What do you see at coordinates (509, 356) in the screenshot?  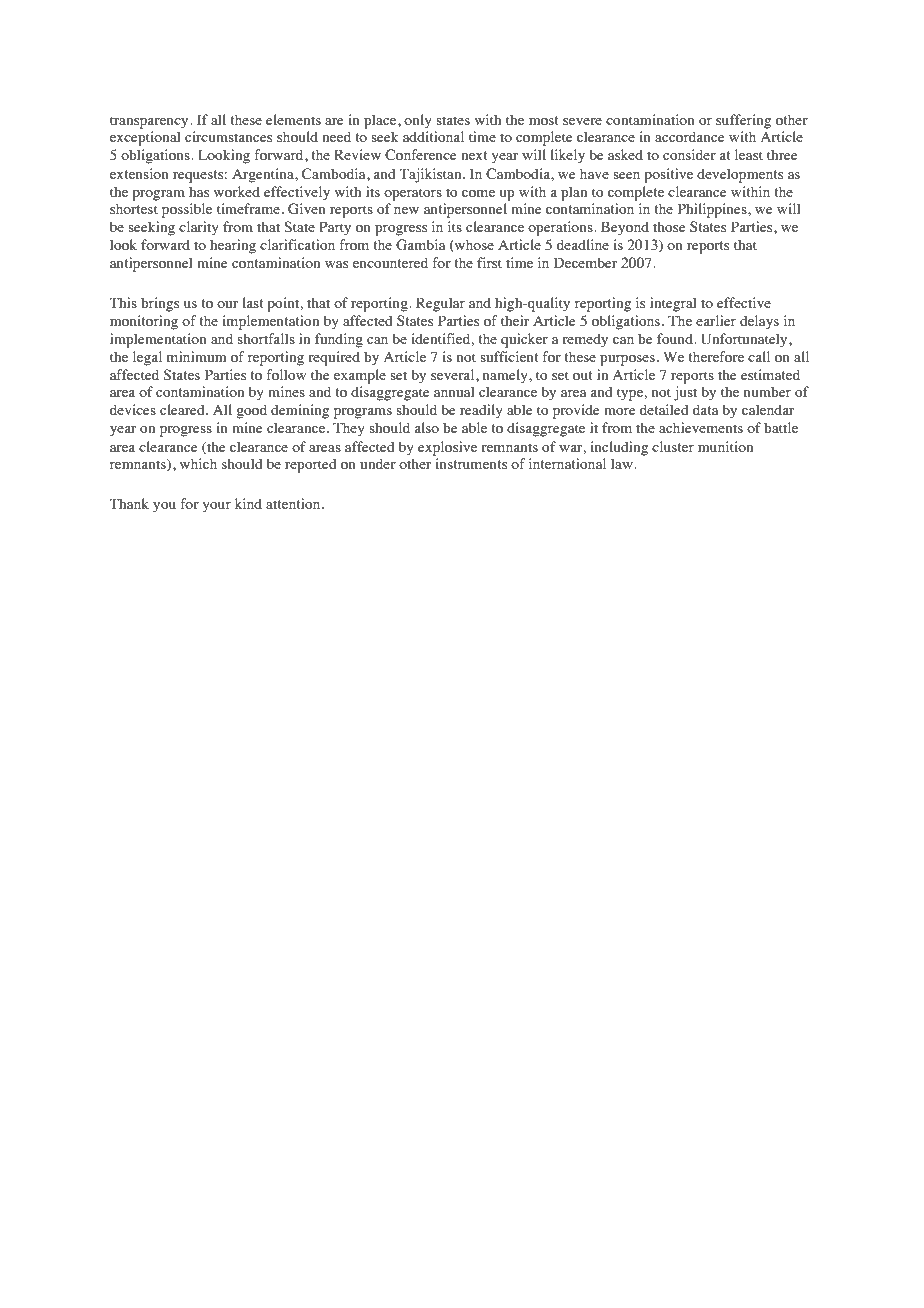 I see `sufficient` at bounding box center [509, 356].
